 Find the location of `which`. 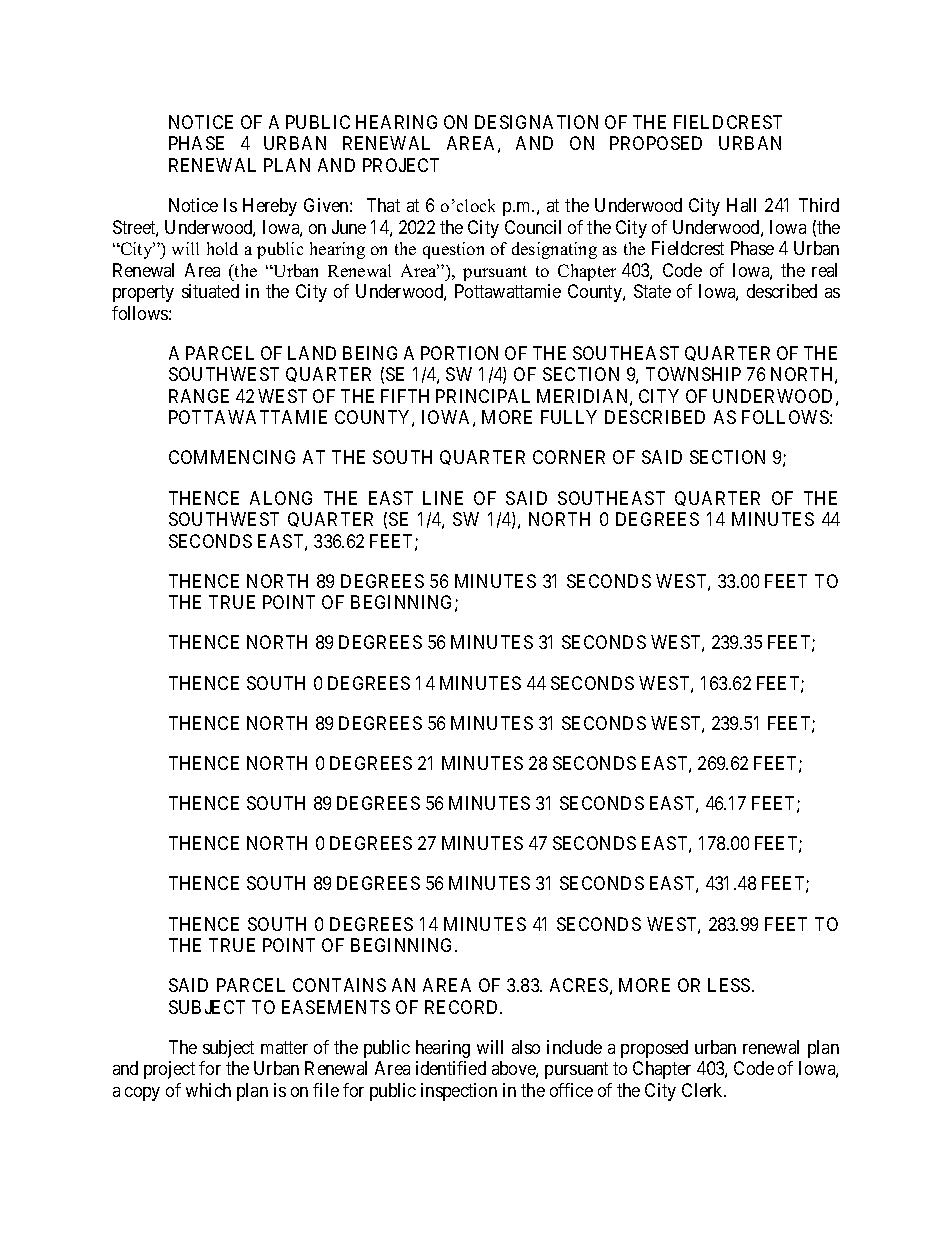

which is located at coordinates (208, 1090).
